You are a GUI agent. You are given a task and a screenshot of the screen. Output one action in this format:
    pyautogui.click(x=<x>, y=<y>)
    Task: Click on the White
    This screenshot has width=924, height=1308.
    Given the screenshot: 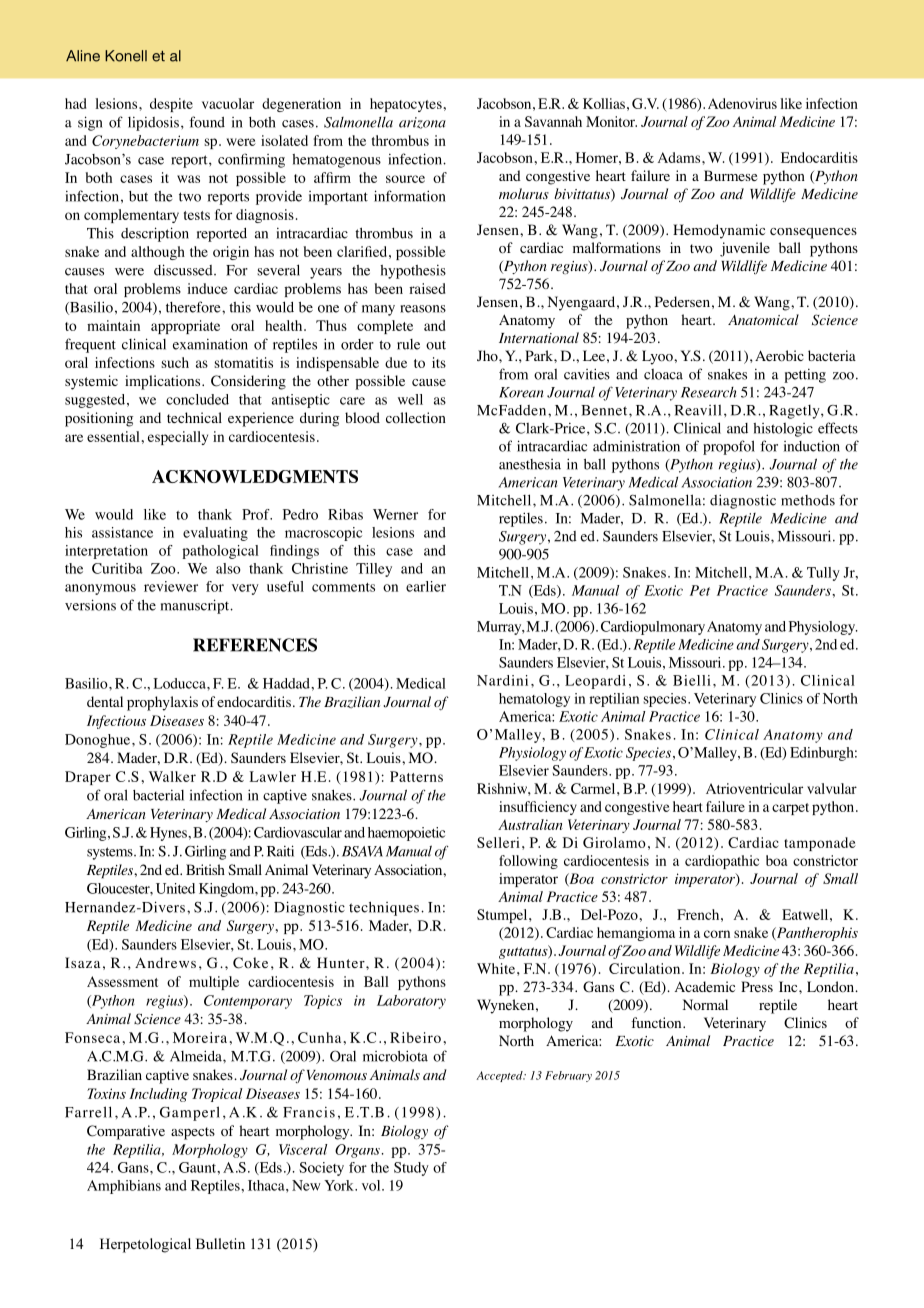 What is the action you would take?
    pyautogui.click(x=496, y=968)
